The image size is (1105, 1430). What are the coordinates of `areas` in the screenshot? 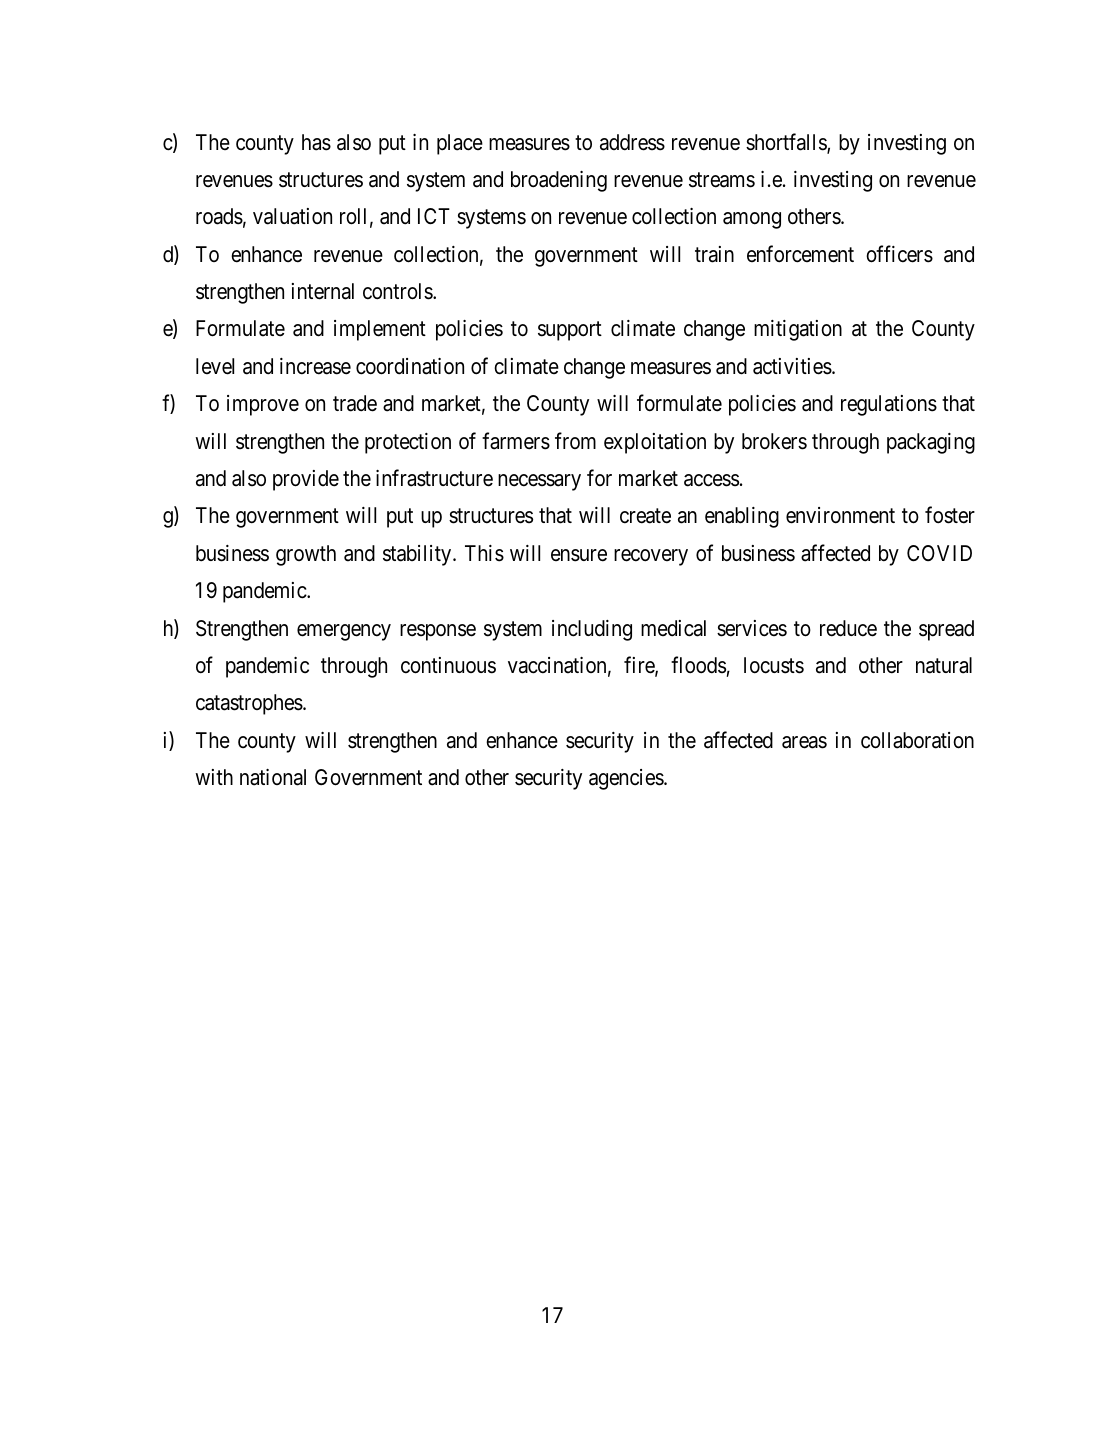 It's located at (804, 742).
